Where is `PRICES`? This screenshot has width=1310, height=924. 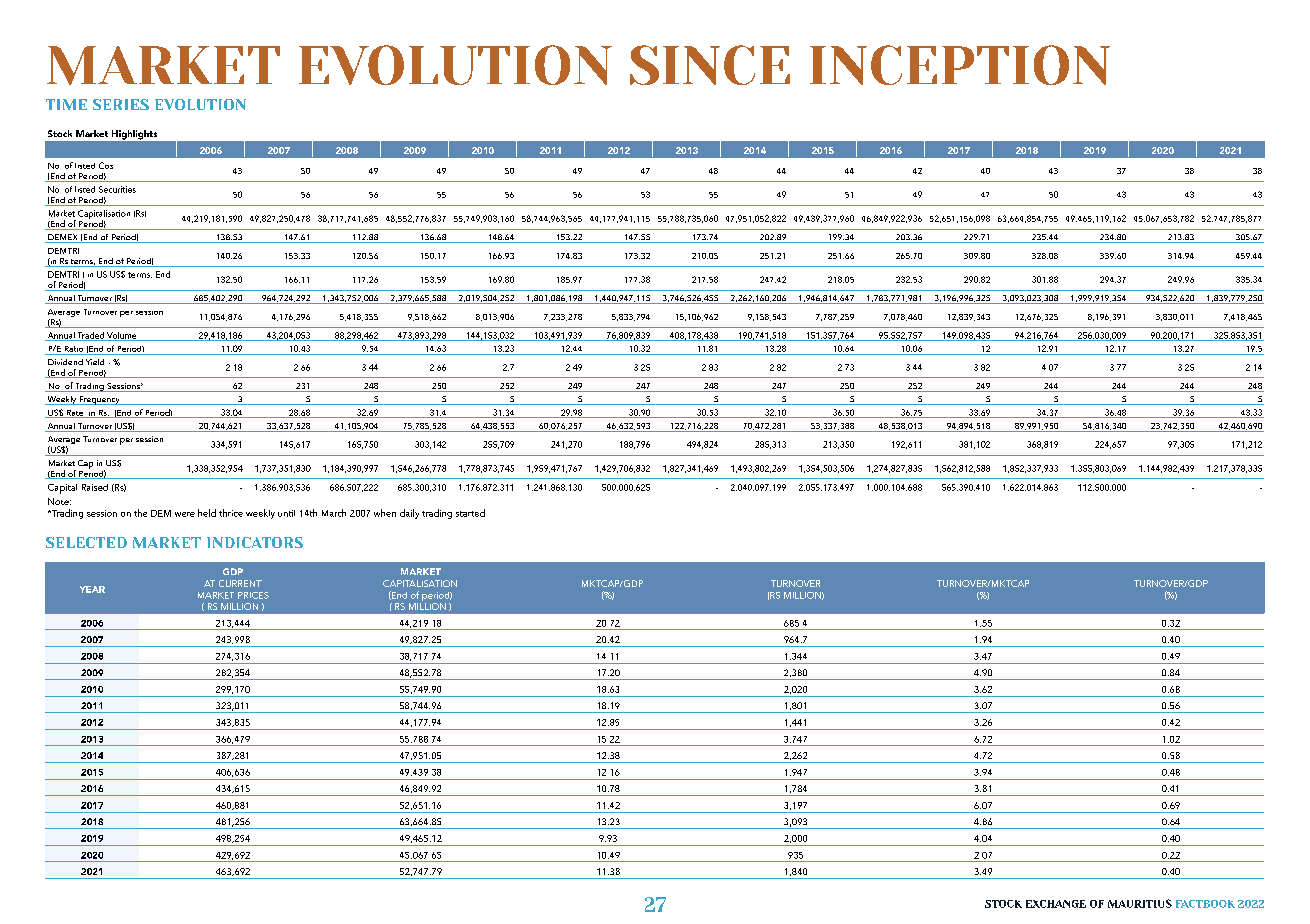 PRICES is located at coordinates (253, 595).
